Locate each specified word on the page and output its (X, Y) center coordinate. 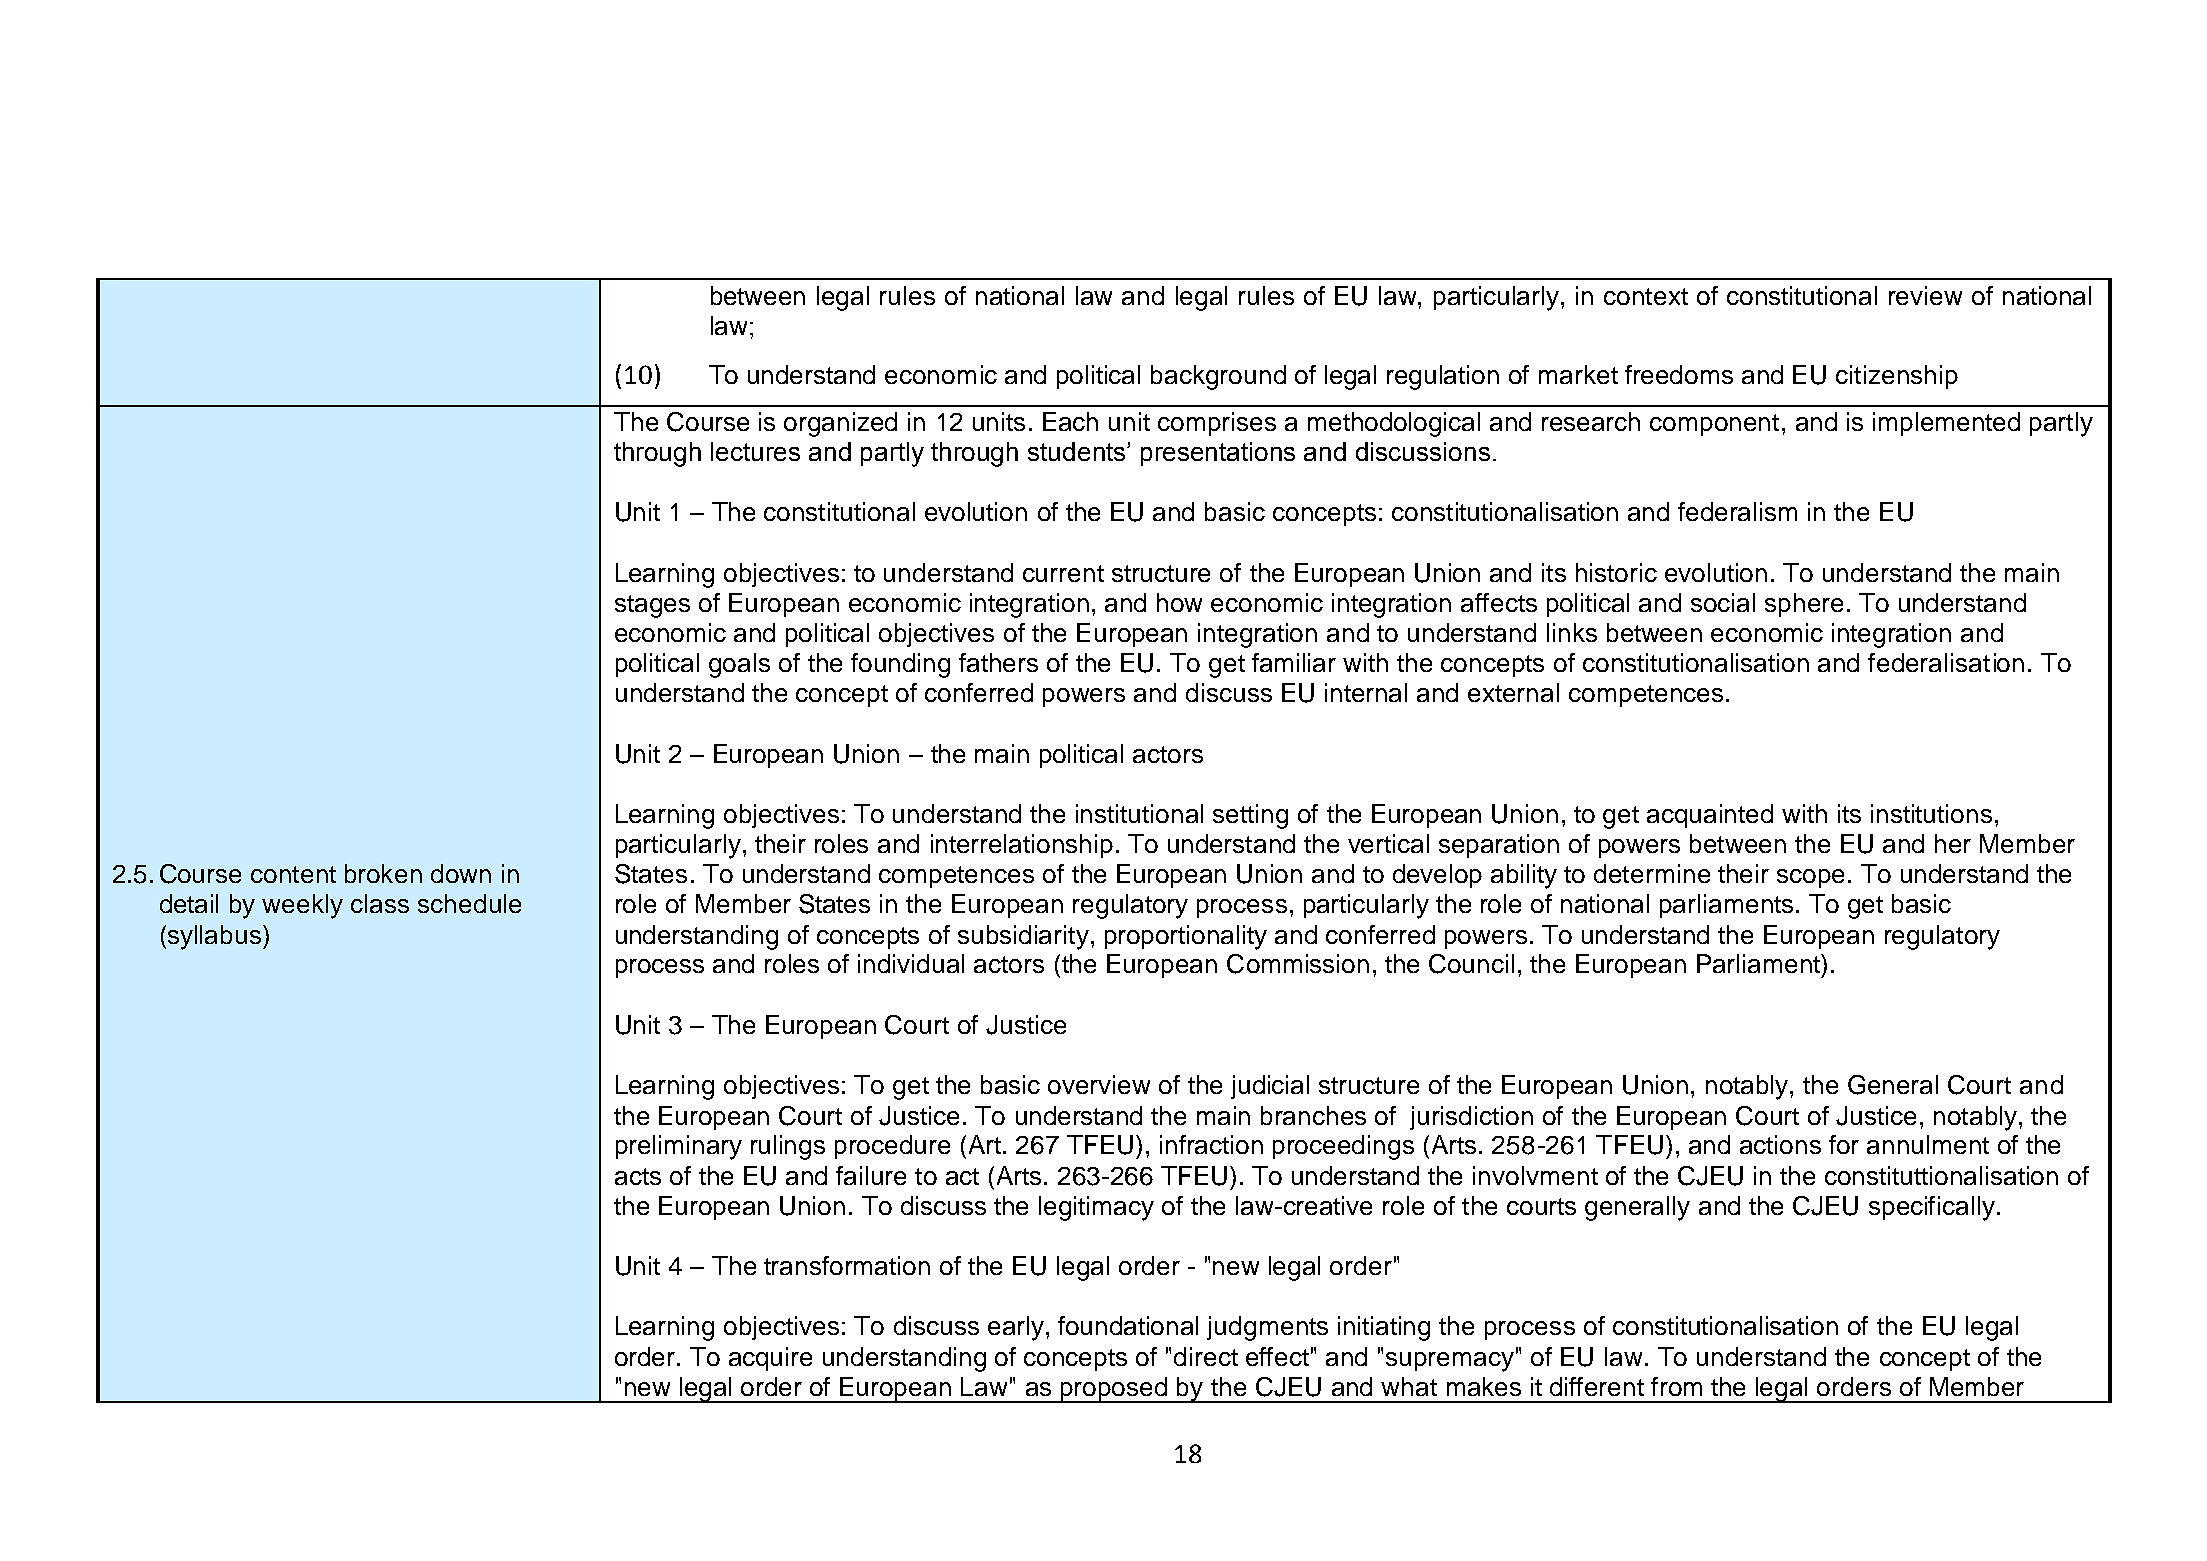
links (1572, 632)
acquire (770, 1359)
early (1016, 1328)
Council (1471, 964)
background (1218, 377)
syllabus (214, 937)
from (1676, 1386)
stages (652, 606)
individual (911, 963)
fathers (998, 662)
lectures (755, 451)
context (1646, 296)
